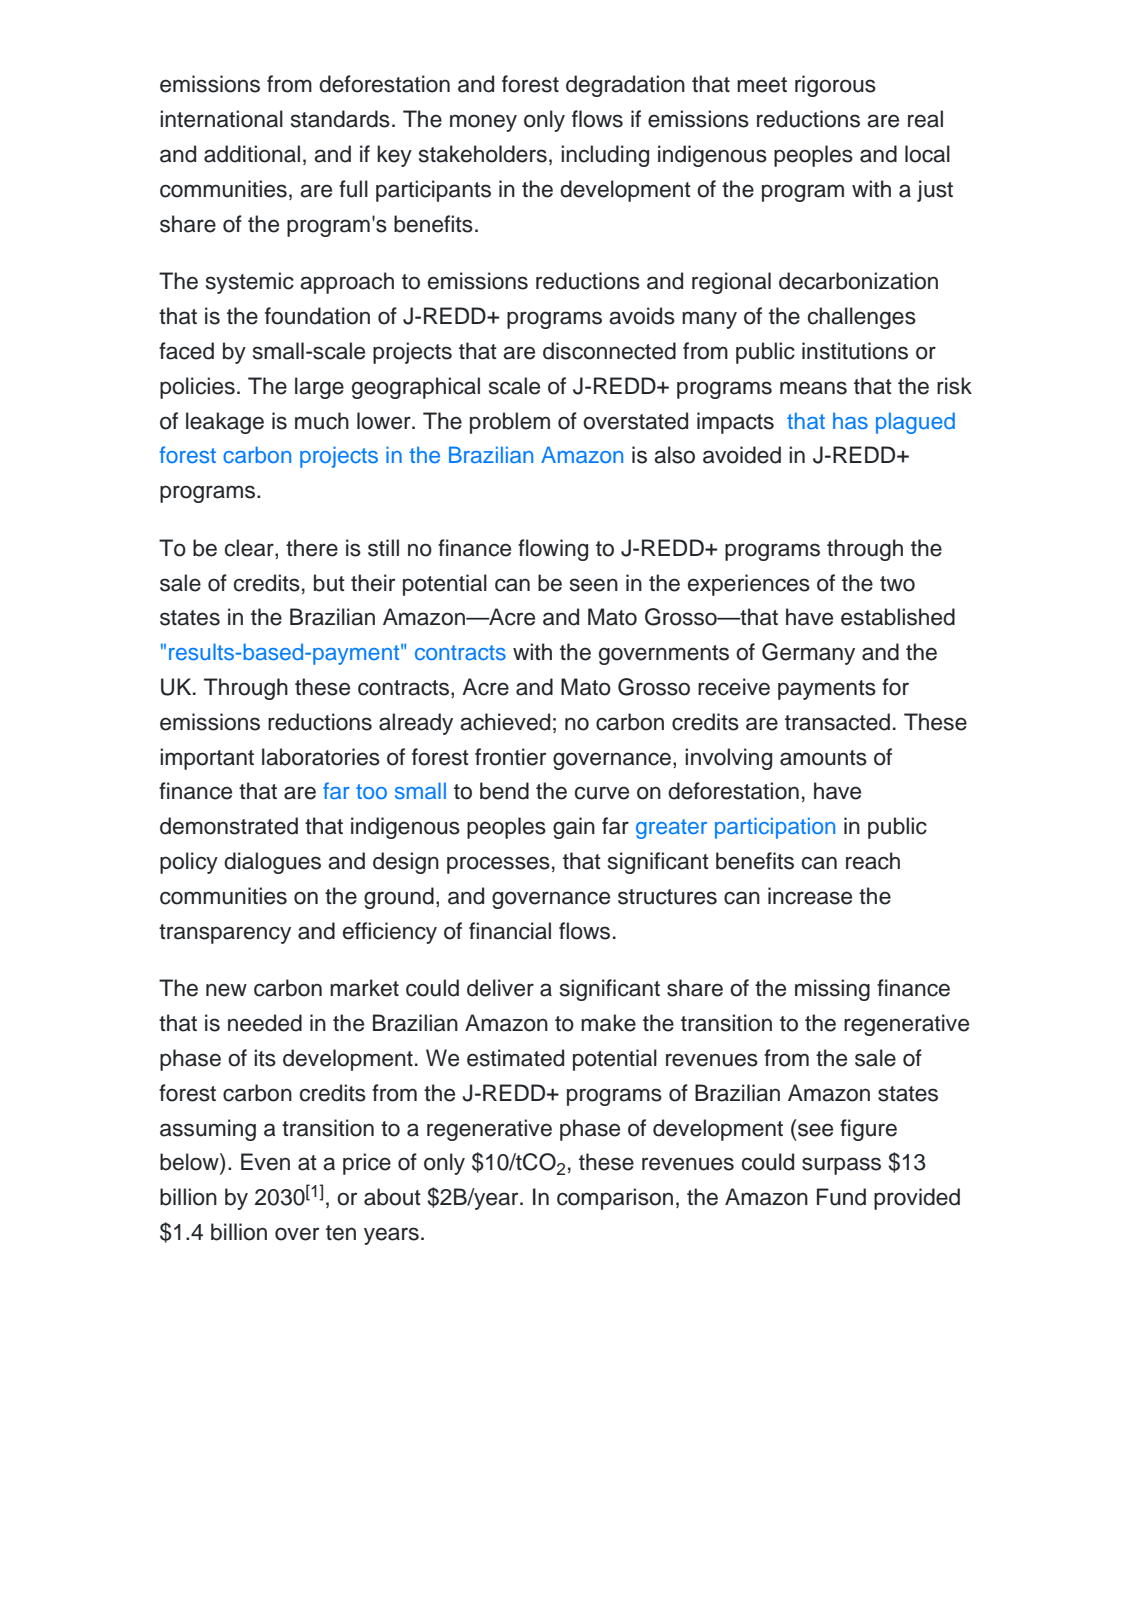 This screenshot has width=1132, height=1600. What do you see at coordinates (615, 1199) in the screenshot?
I see `comparison` at bounding box center [615, 1199].
